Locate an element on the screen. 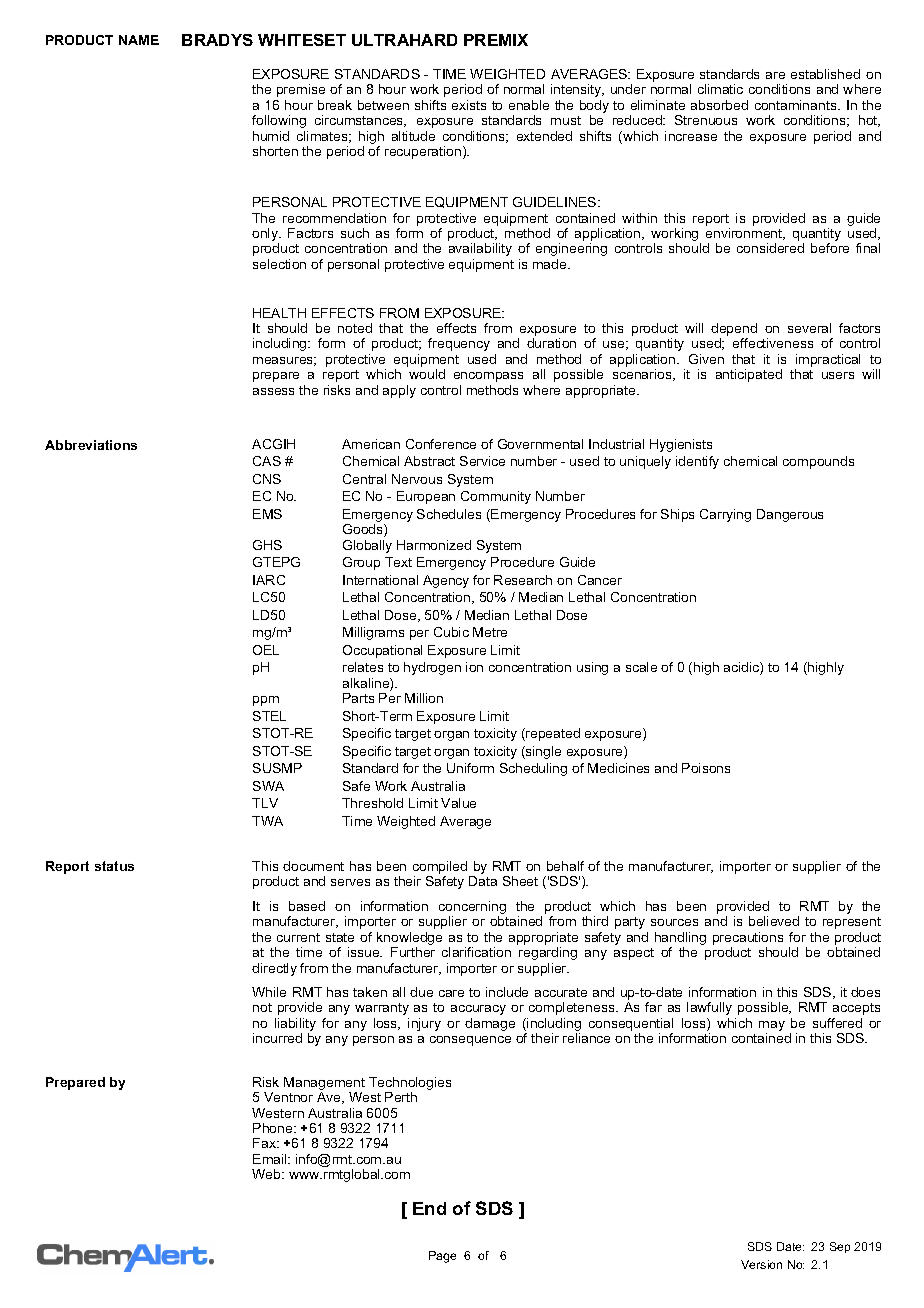 The height and width of the screenshot is (1308, 924). contaminants is located at coordinates (797, 105).
